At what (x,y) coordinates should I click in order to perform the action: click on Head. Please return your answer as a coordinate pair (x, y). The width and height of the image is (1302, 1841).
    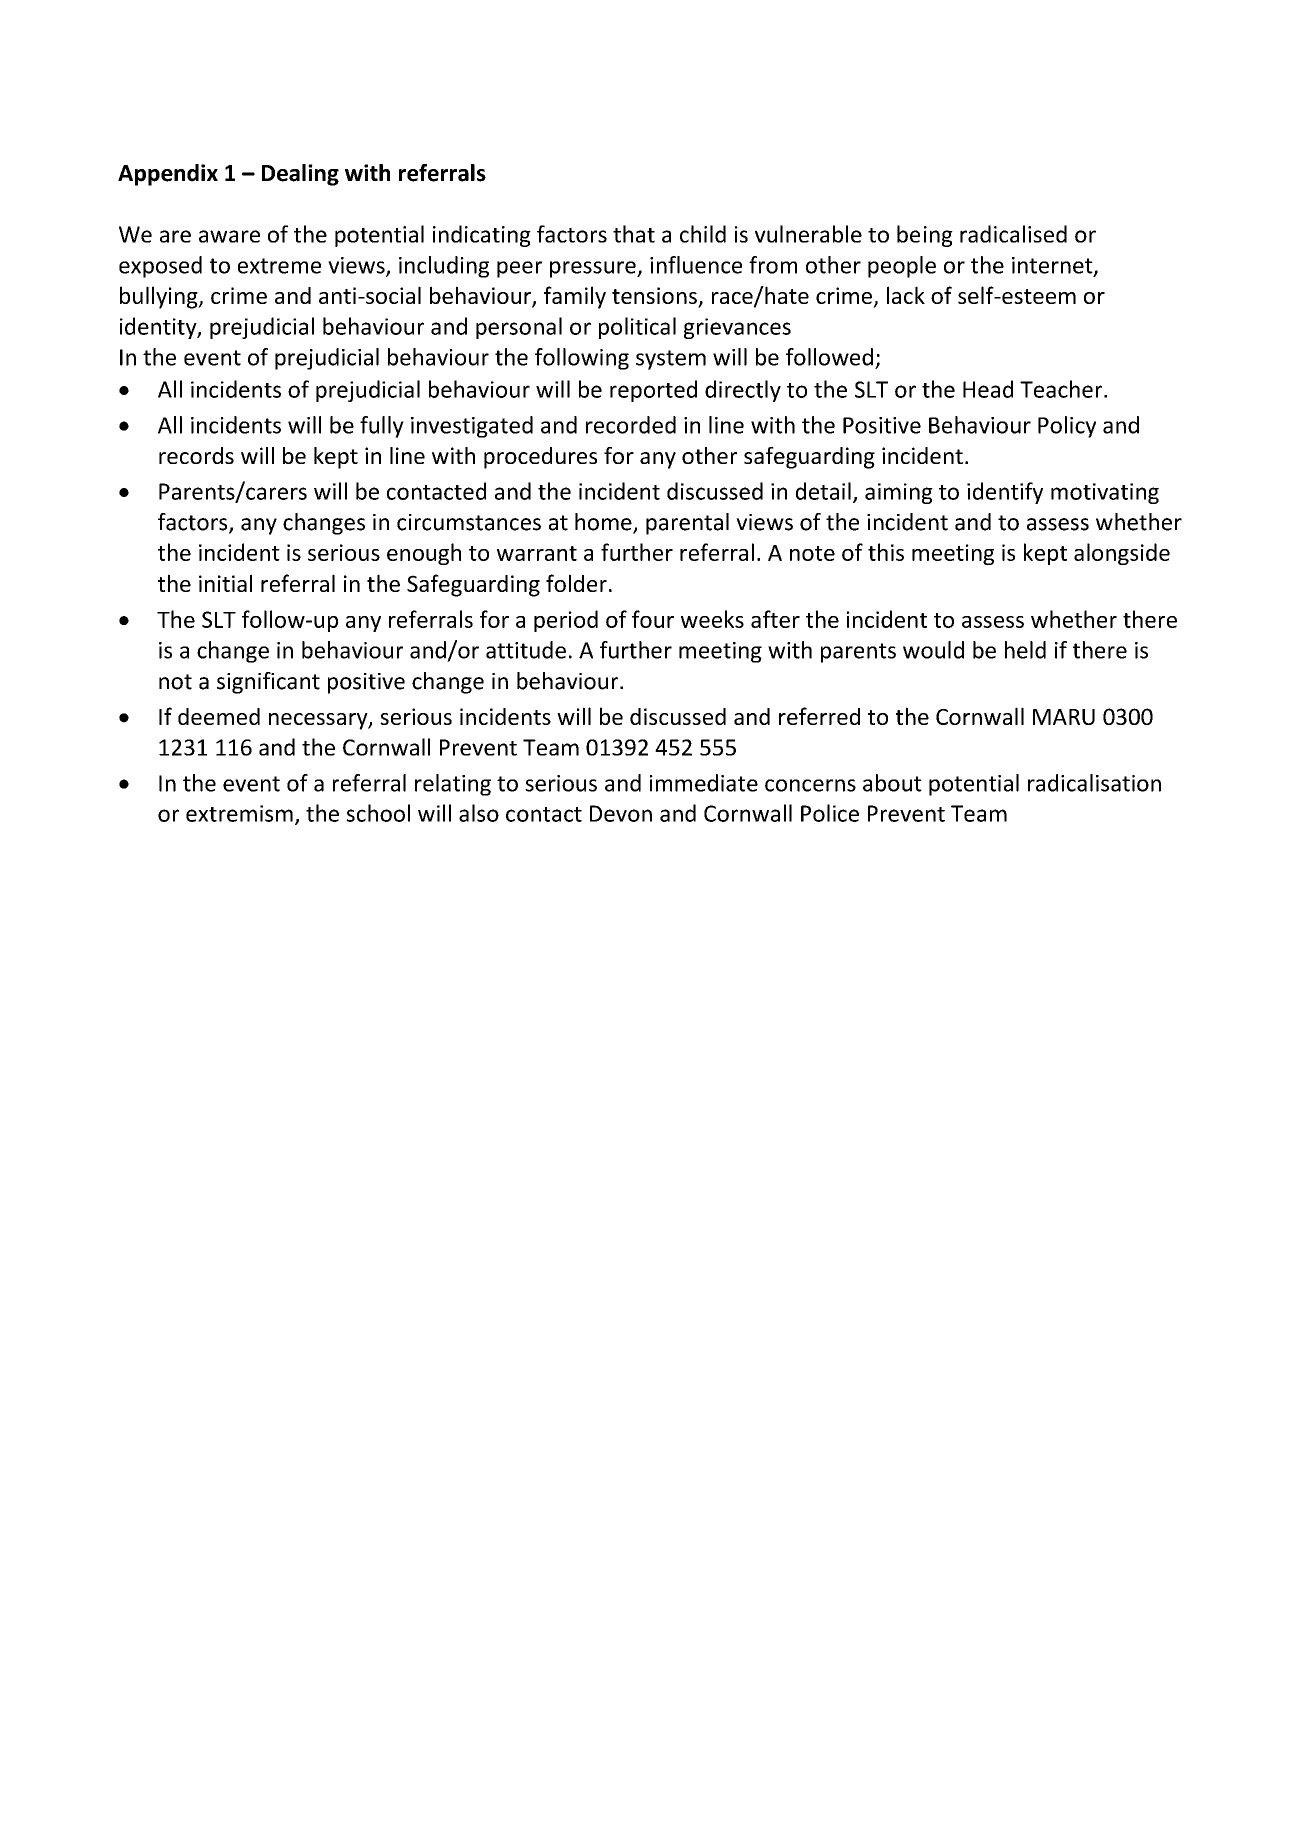
    Looking at the image, I should click on (988, 389).
